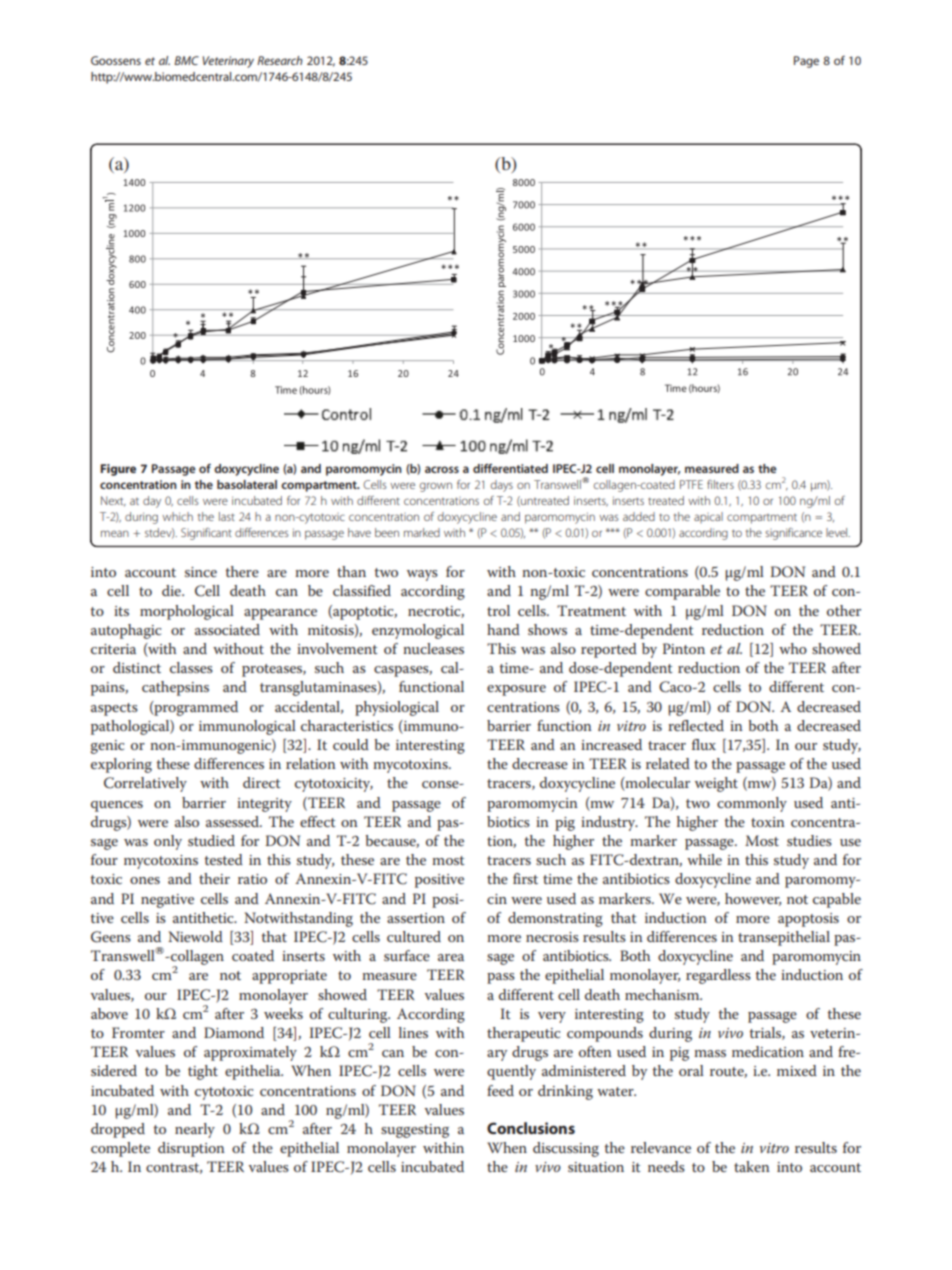 The image size is (952, 1270). I want to click on nearly, so click(195, 1130).
